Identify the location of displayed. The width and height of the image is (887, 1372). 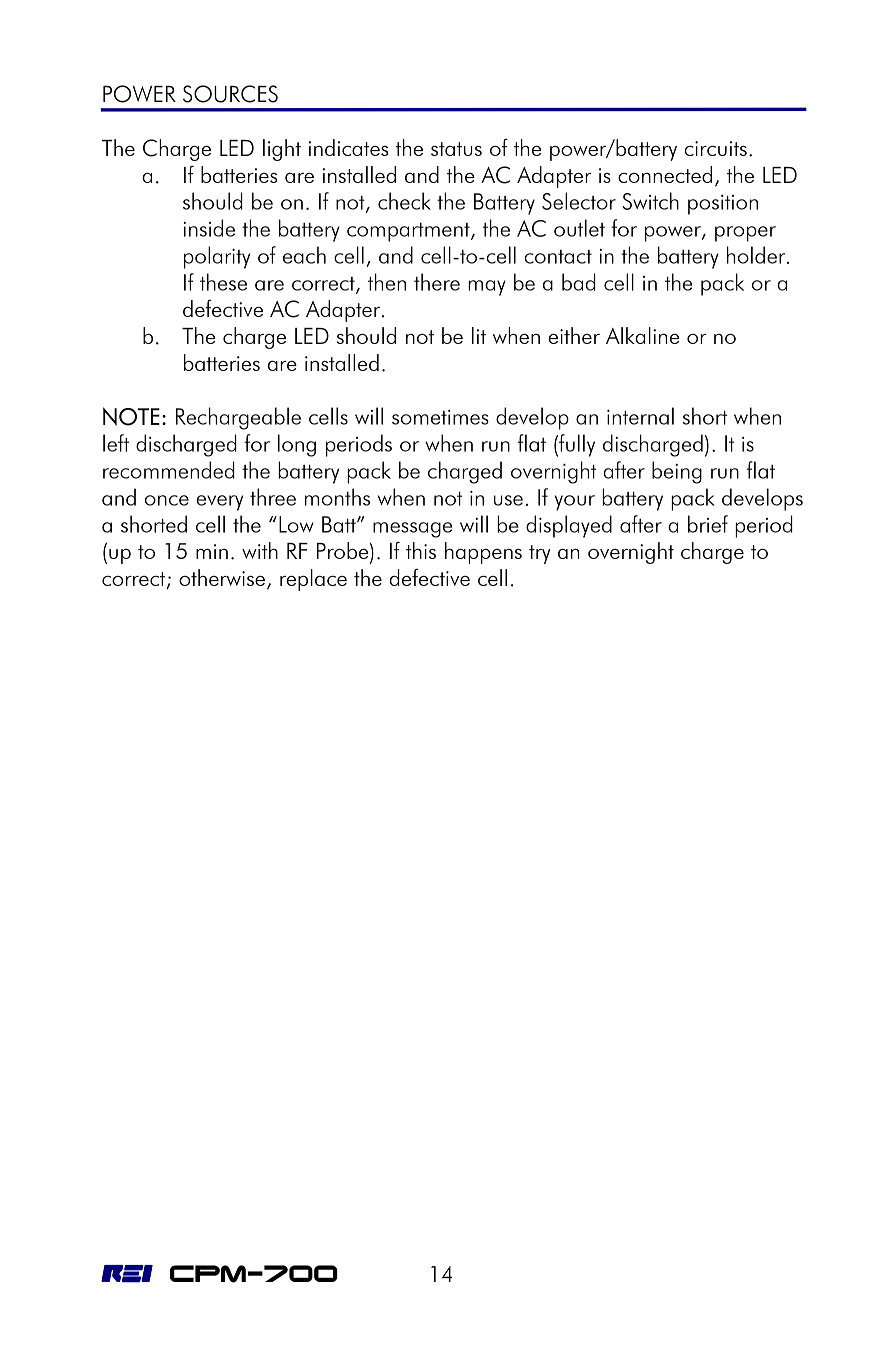
(569, 526).
